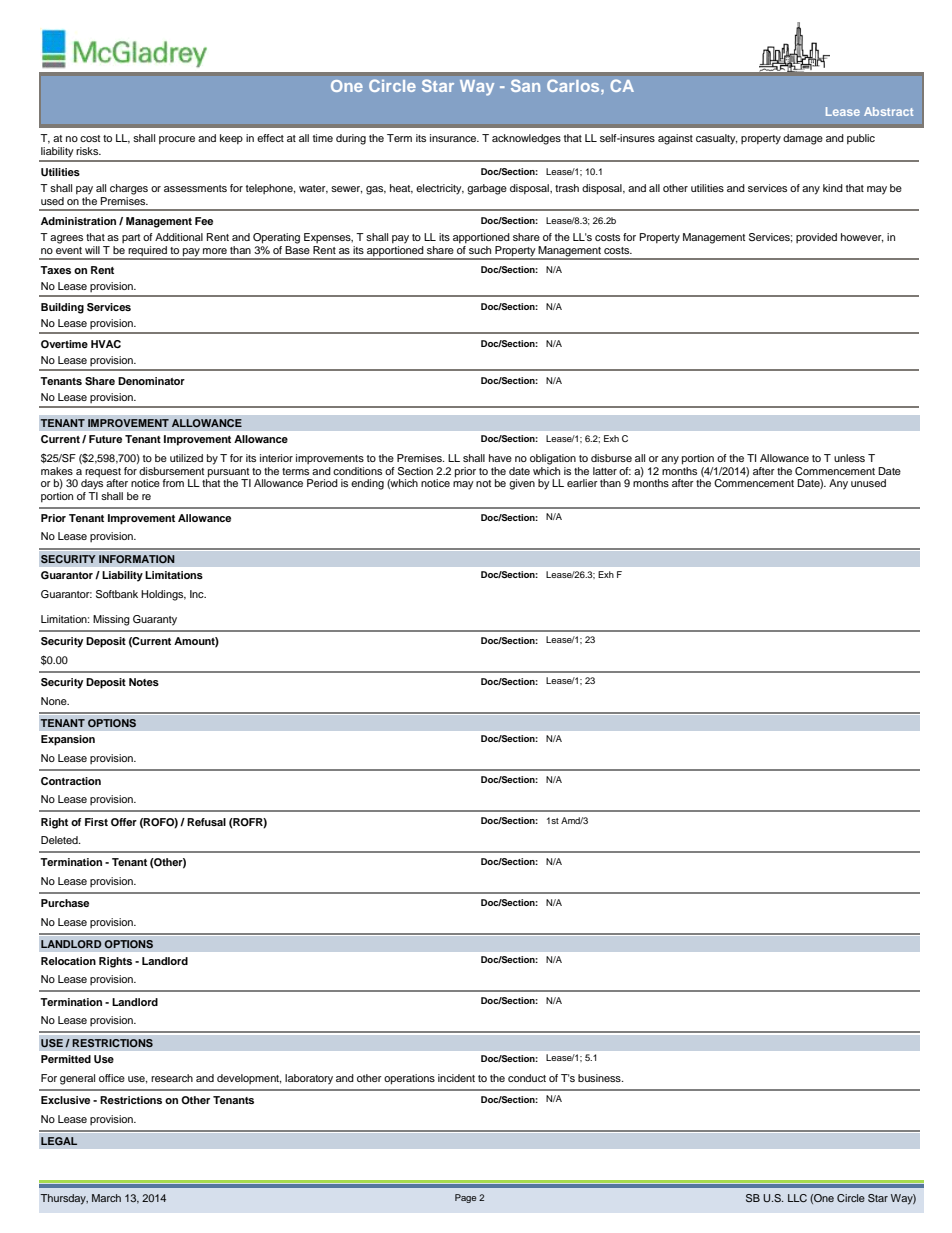  What do you see at coordinates (803, 139) in the document?
I see `damage` at bounding box center [803, 139].
